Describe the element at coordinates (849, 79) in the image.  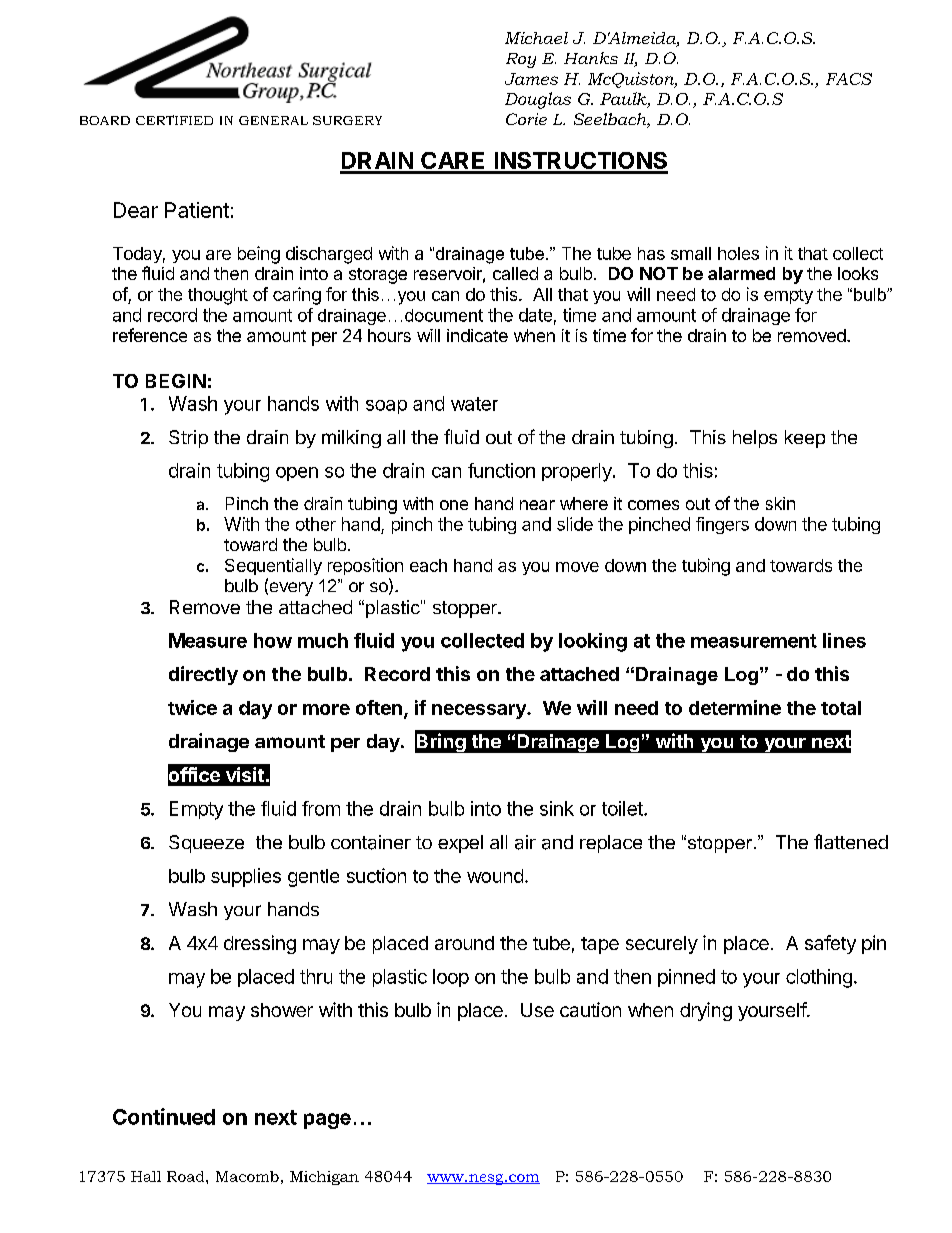
I see `FACS` at that location.
